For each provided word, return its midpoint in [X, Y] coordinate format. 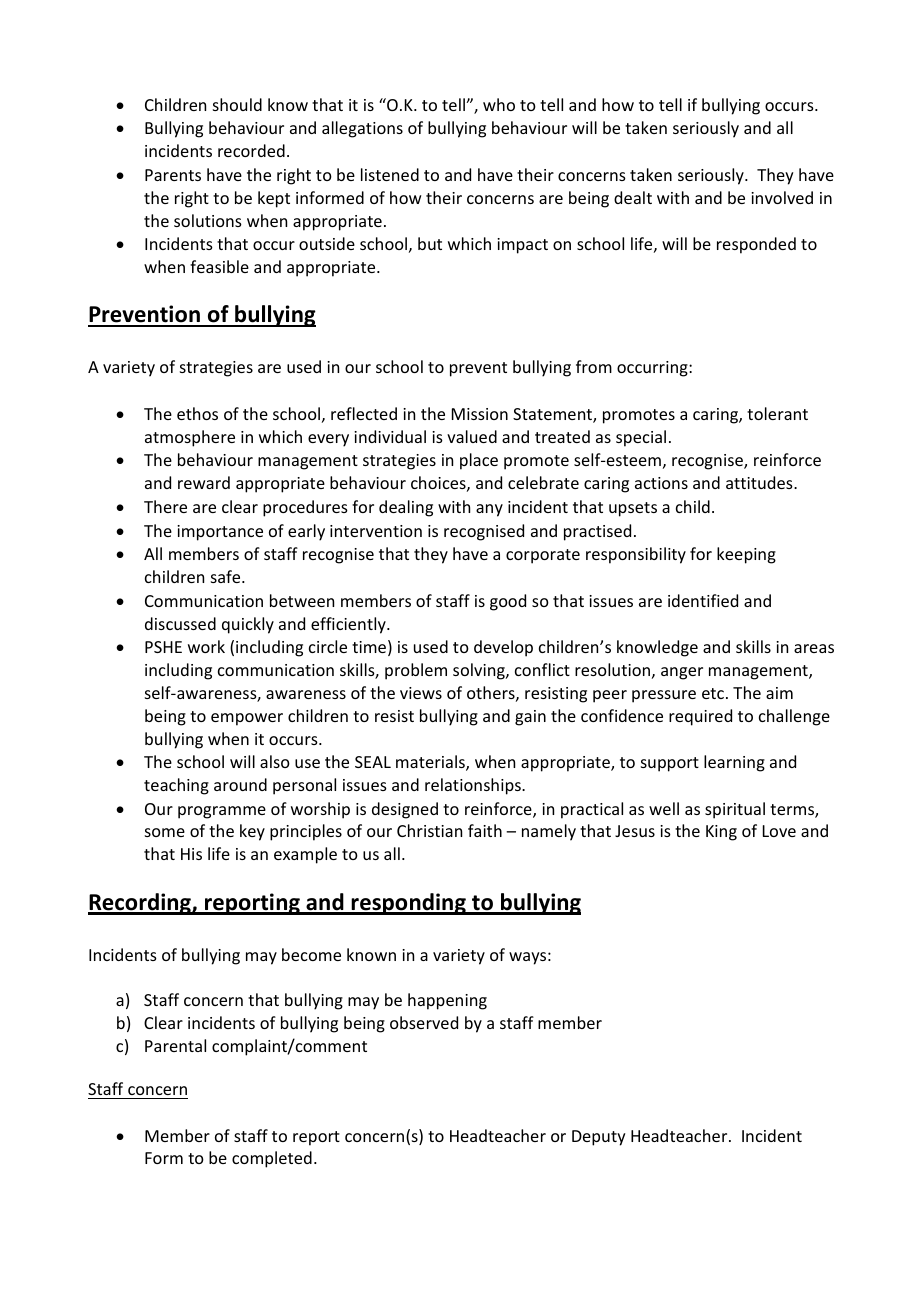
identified [703, 600]
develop [503, 648]
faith [485, 830]
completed [272, 1159]
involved [782, 197]
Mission [480, 414]
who [499, 104]
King [721, 833]
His [191, 854]
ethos [197, 413]
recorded [251, 150]
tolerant [777, 413]
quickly [248, 625]
